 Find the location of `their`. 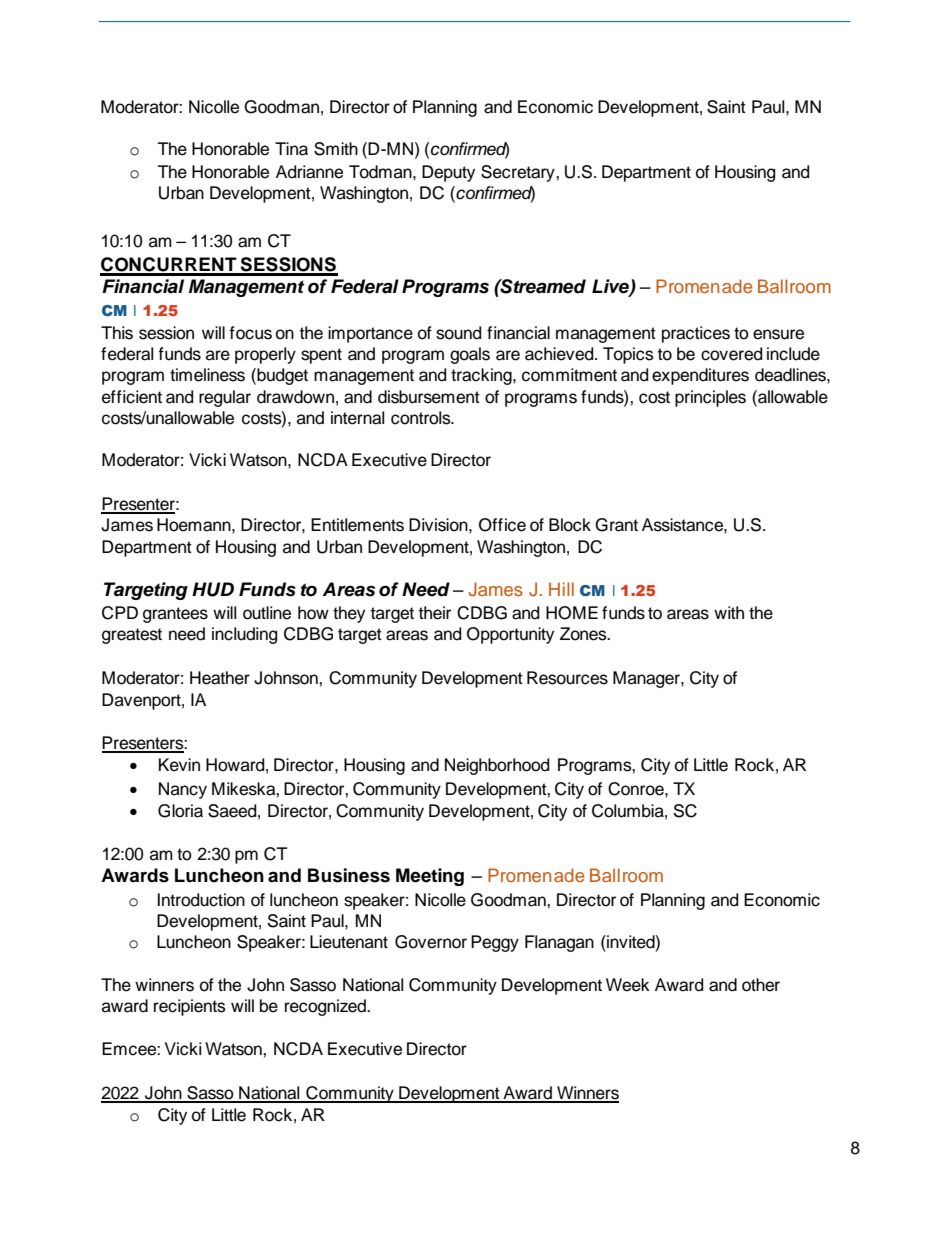

their is located at coordinates (435, 613).
